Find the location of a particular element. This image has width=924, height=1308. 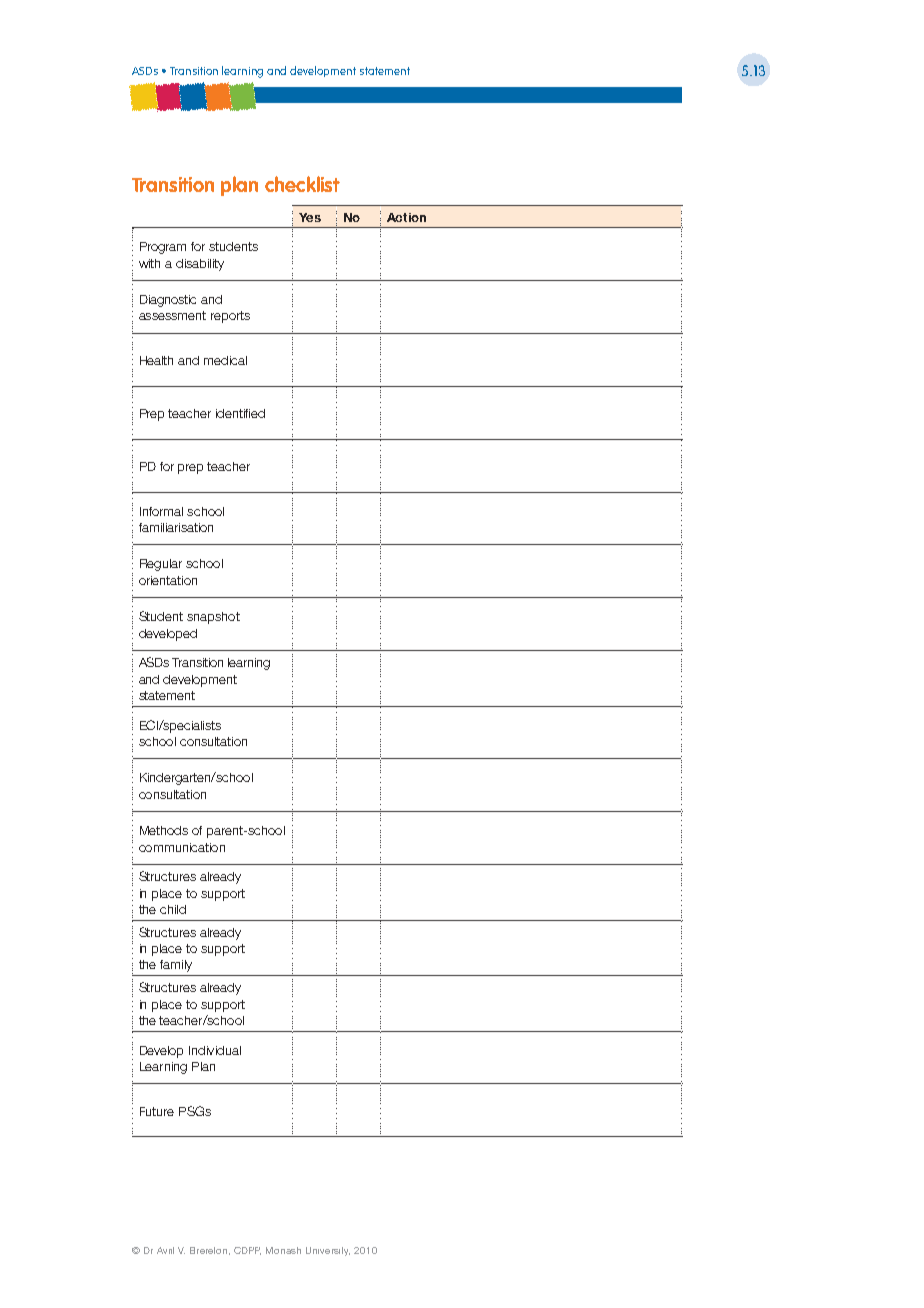

Action is located at coordinates (406, 217).
